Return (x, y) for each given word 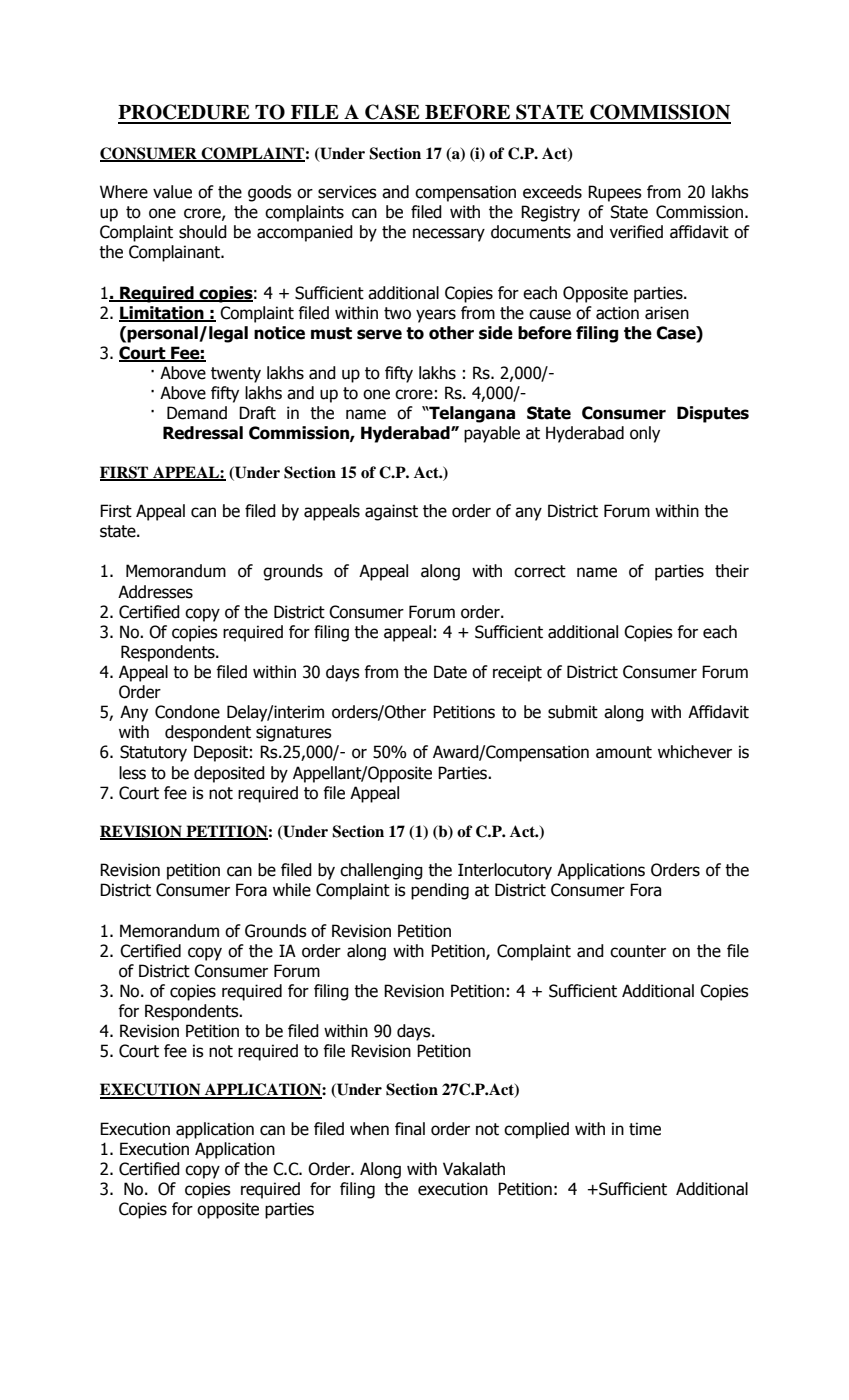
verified (636, 232)
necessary (449, 235)
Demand (197, 413)
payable (492, 434)
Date (450, 672)
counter (638, 951)
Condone (187, 712)
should (203, 232)
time (645, 1129)
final (410, 1129)
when (369, 1129)
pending (440, 891)
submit (573, 712)
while (292, 890)
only (645, 434)
